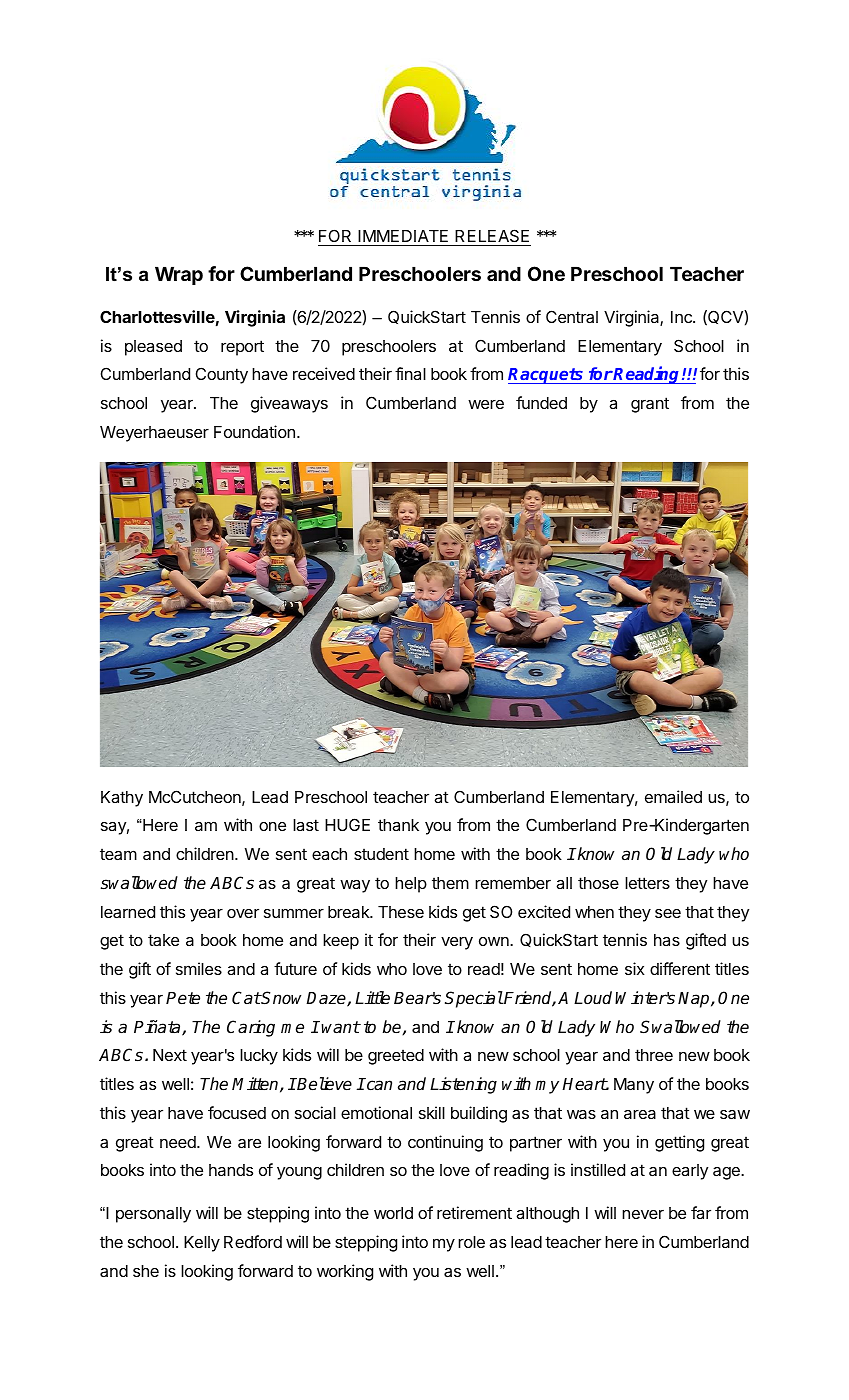  Describe the element at coordinates (643, 1214) in the screenshot. I see `never` at that location.
